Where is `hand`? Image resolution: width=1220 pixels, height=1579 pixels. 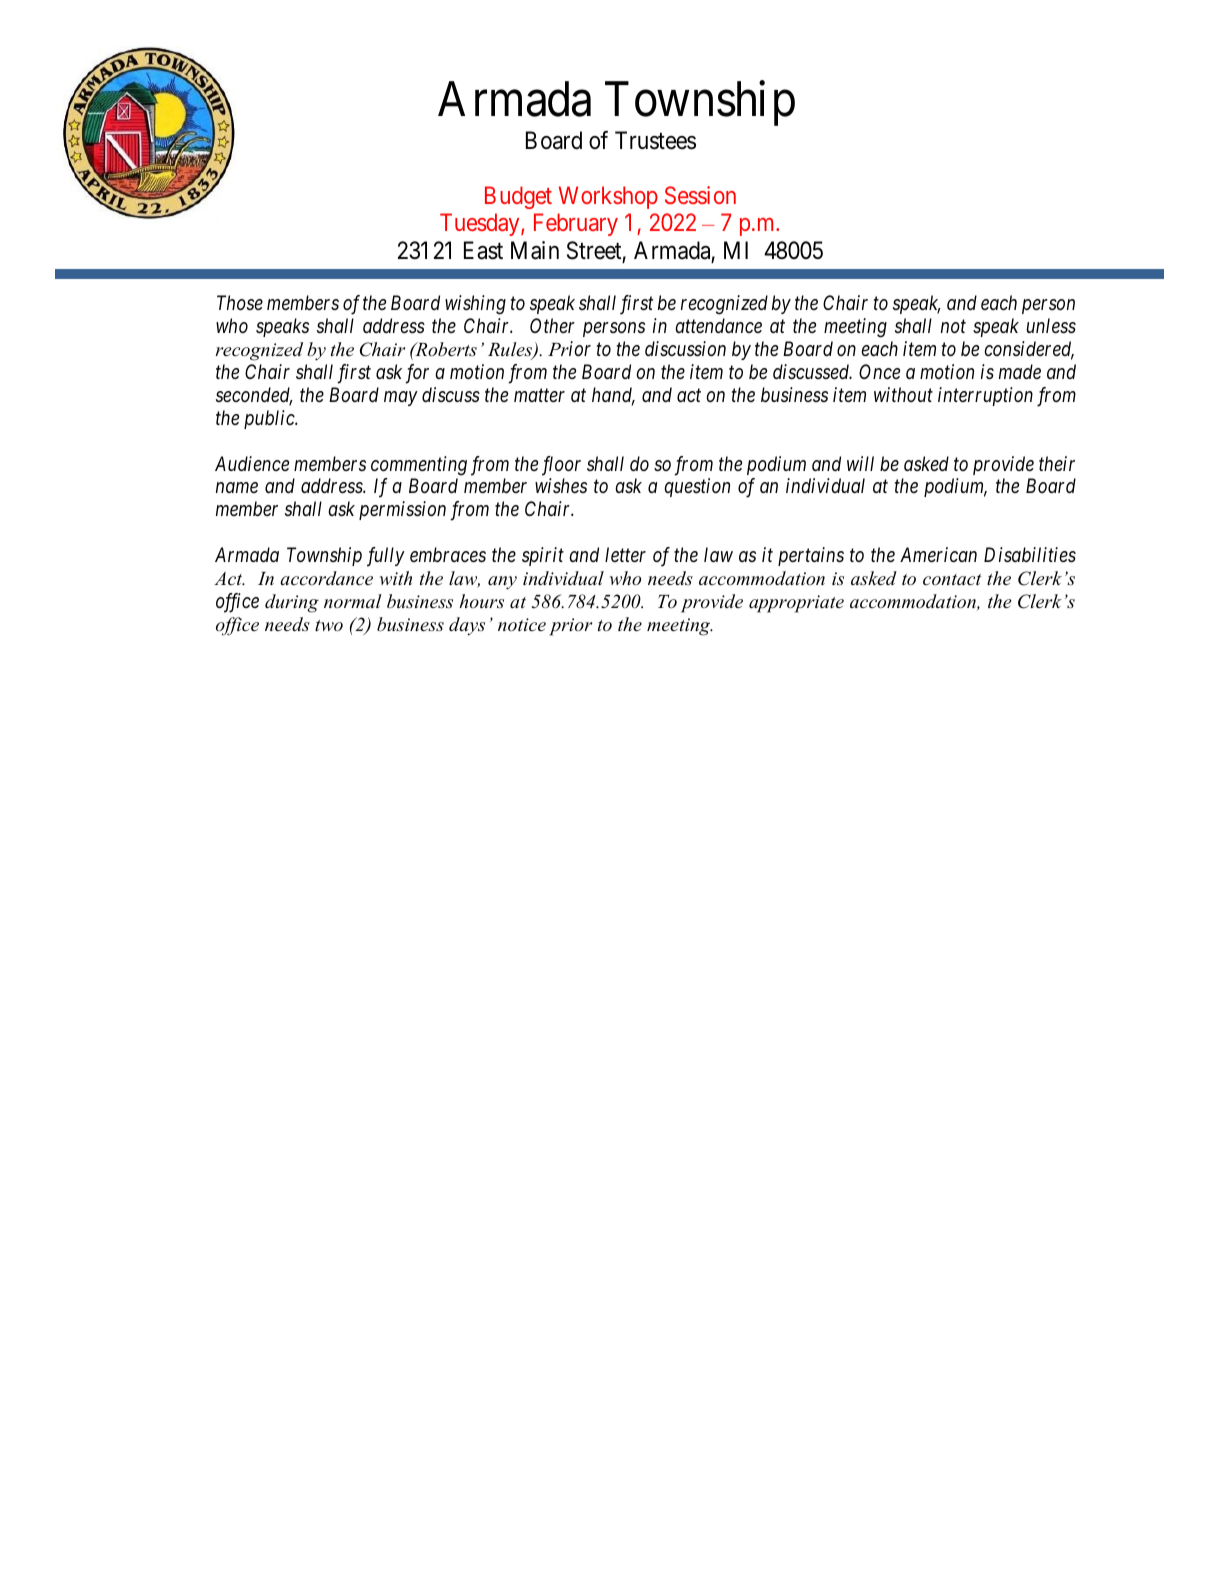
hand is located at coordinates (613, 396).
